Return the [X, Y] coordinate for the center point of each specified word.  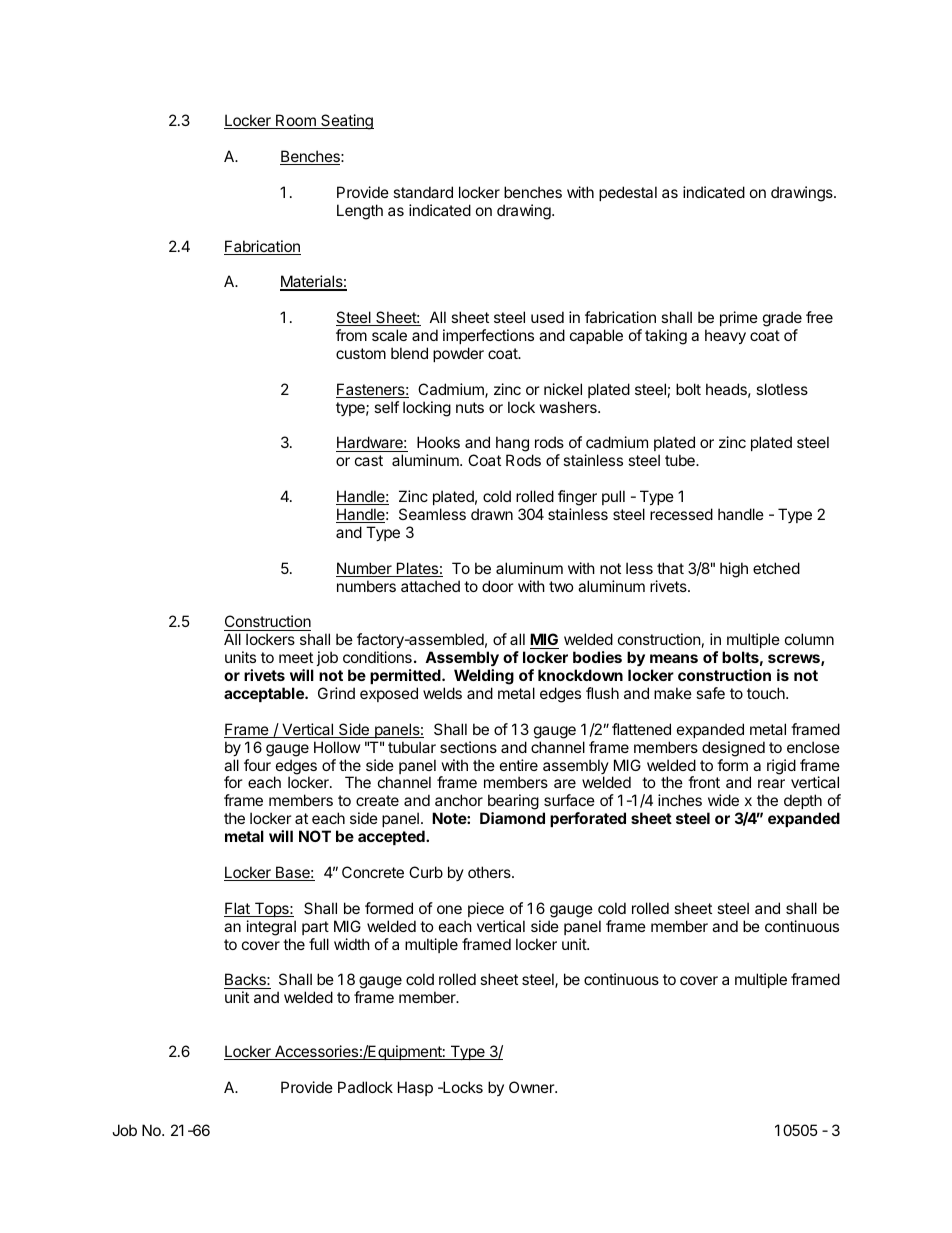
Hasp [415, 1088]
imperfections [488, 336]
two [561, 586]
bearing [513, 803]
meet [296, 657]
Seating [346, 122]
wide [723, 800]
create [377, 800]
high [734, 570]
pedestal [628, 193]
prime [739, 318]
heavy [725, 336]
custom [361, 353]
